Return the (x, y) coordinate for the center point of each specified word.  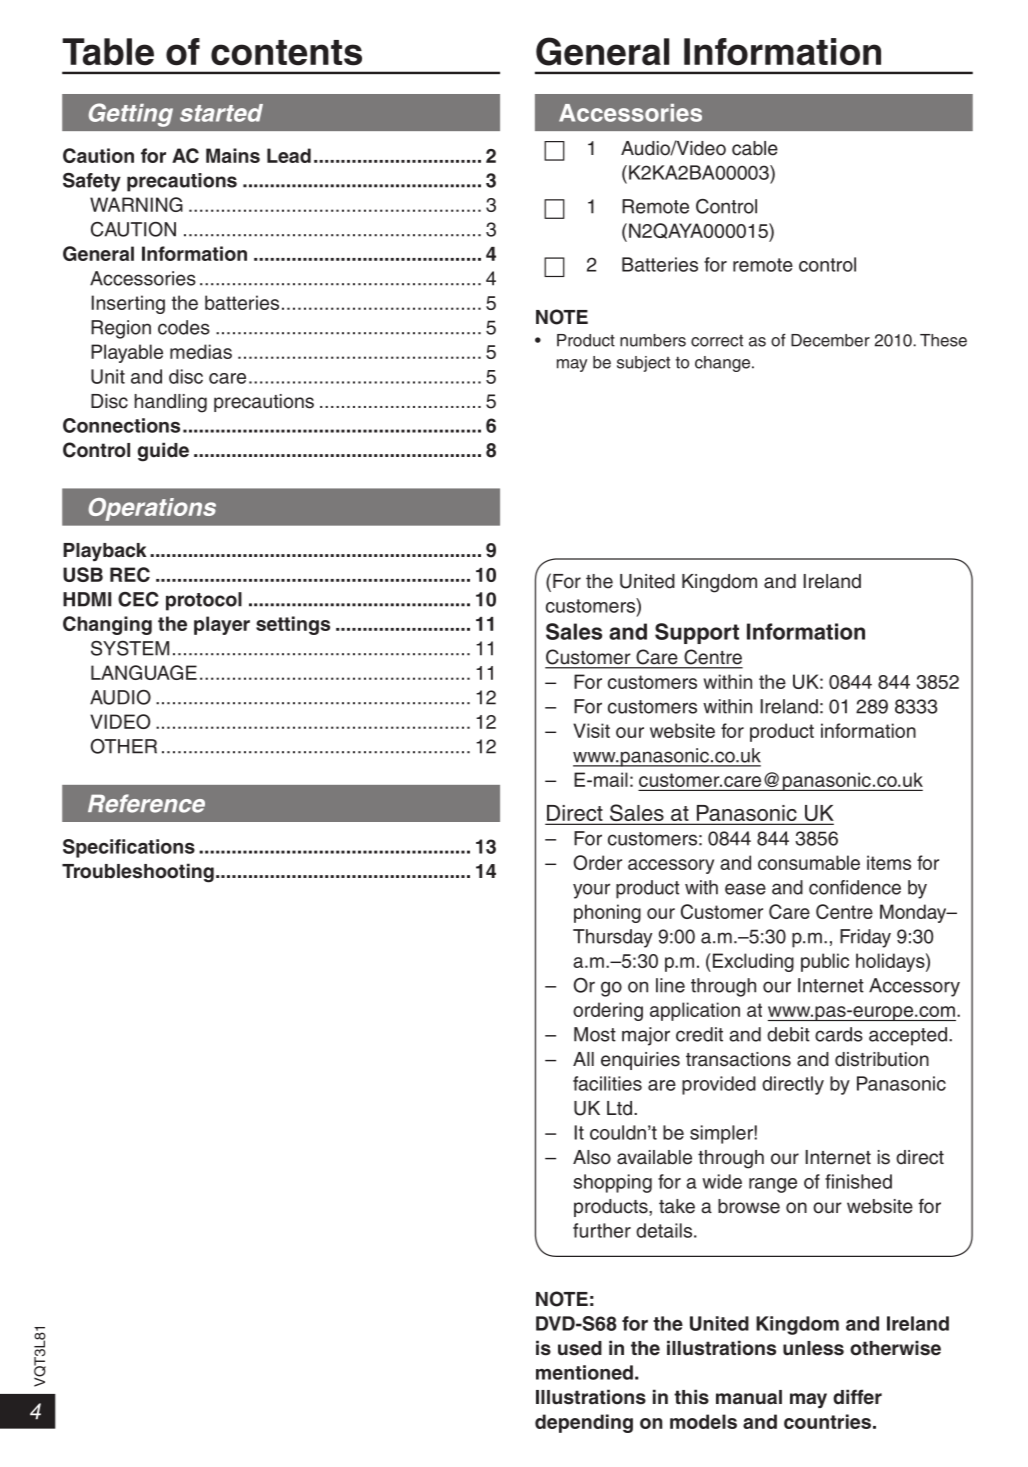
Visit (591, 730)
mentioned (584, 1372)
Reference (146, 803)
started (221, 113)
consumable (809, 862)
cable (755, 148)
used (580, 1348)
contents (286, 53)
